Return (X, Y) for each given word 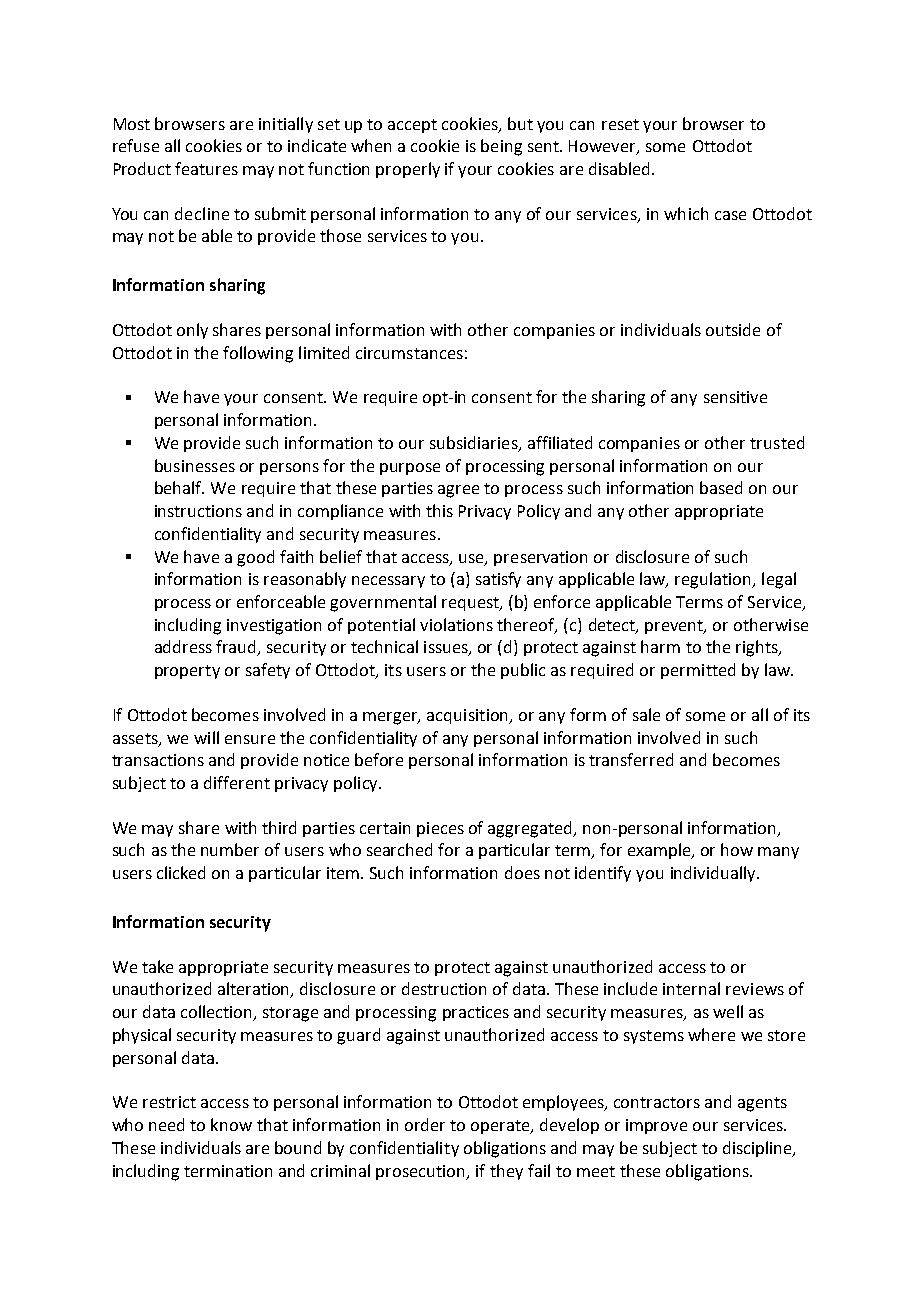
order (425, 1124)
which (686, 213)
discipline (758, 1149)
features (206, 168)
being (501, 147)
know (231, 1124)
